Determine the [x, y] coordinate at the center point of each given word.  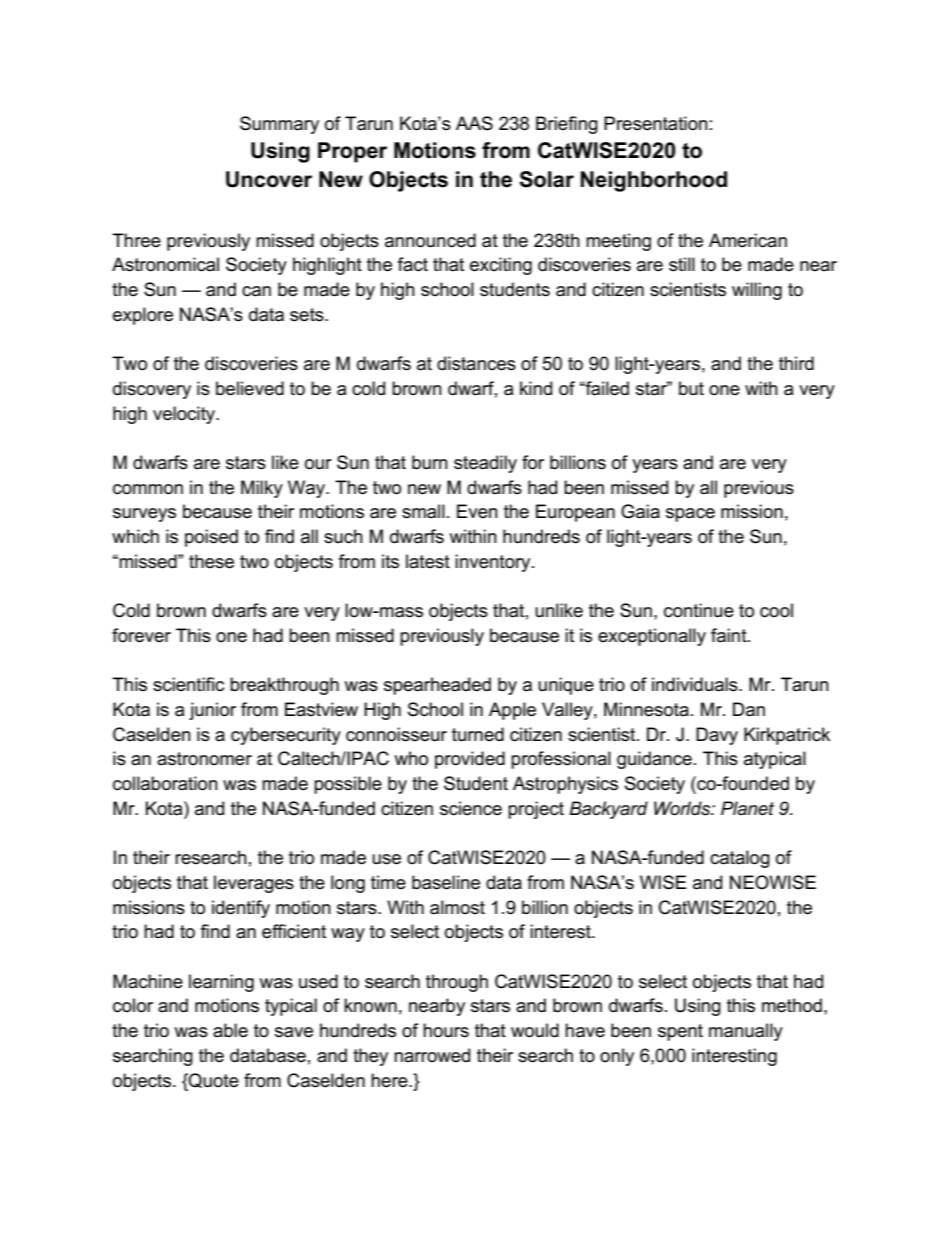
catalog [740, 859]
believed [250, 388]
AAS [474, 123]
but [691, 388]
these [211, 561]
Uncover [269, 179]
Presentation [656, 123]
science [471, 808]
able [230, 1030]
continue [699, 610]
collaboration [165, 783]
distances [476, 363]
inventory [494, 563]
